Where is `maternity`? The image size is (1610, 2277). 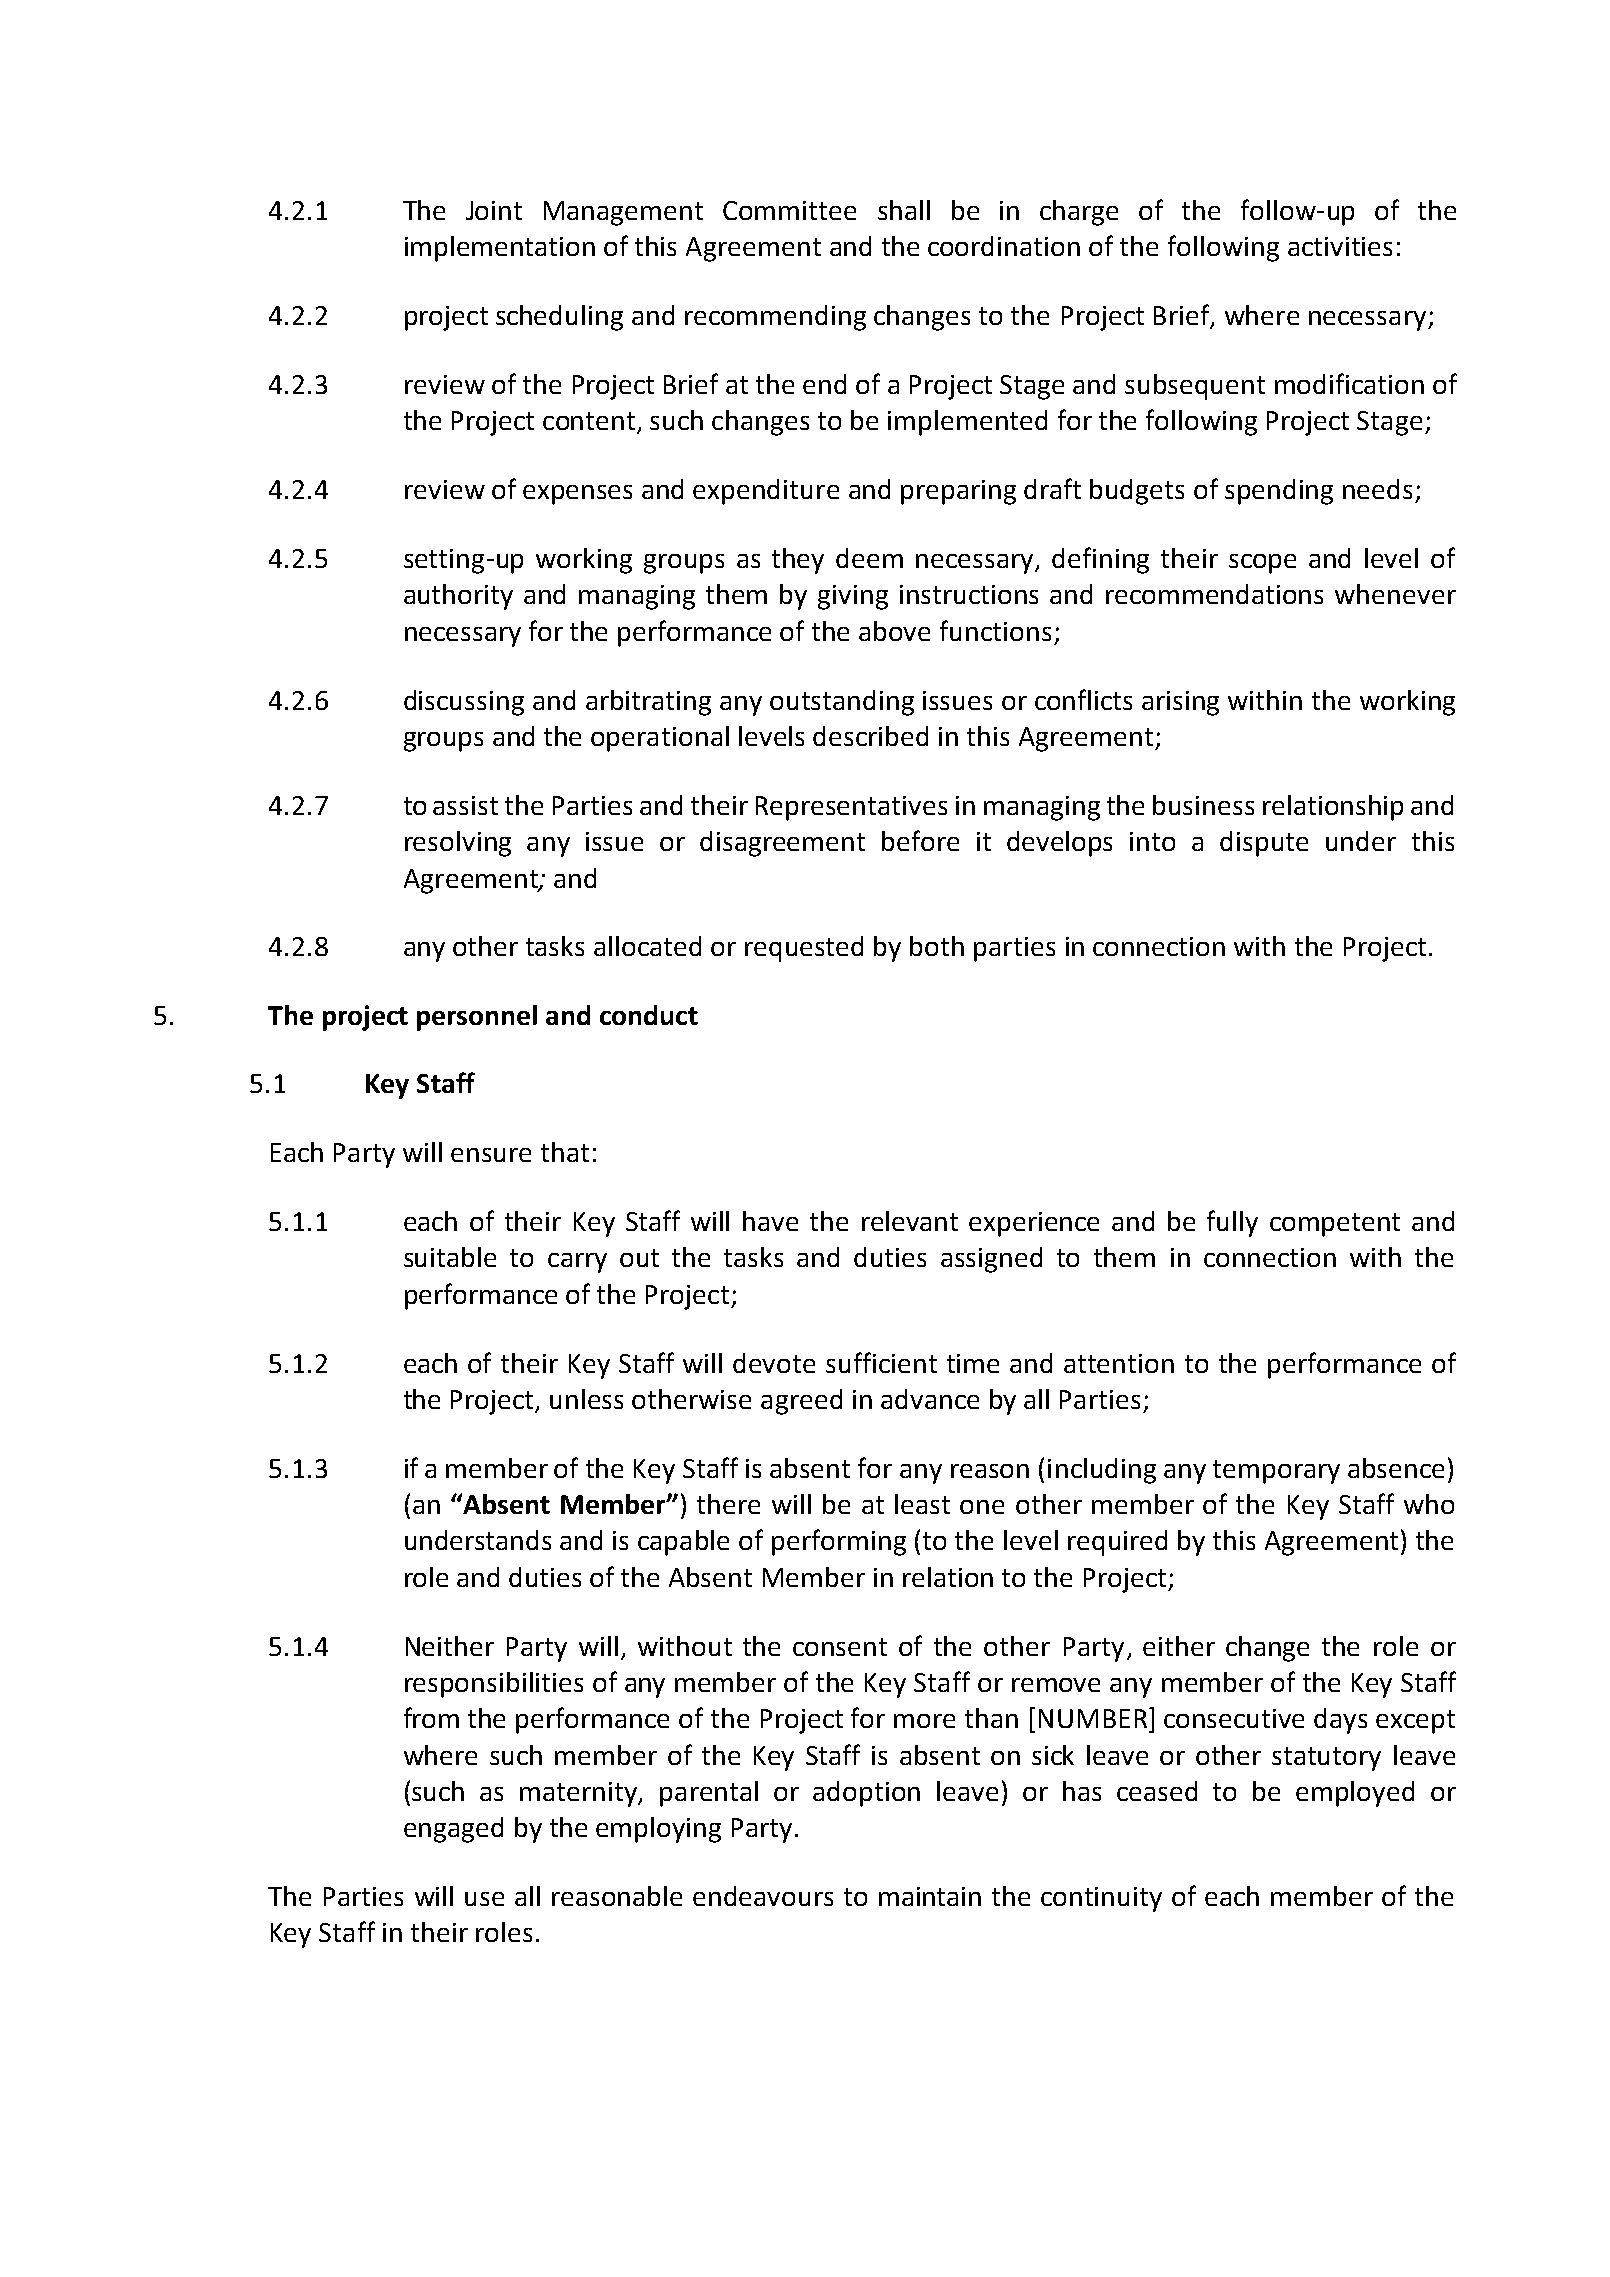 maternity is located at coordinates (580, 1794).
